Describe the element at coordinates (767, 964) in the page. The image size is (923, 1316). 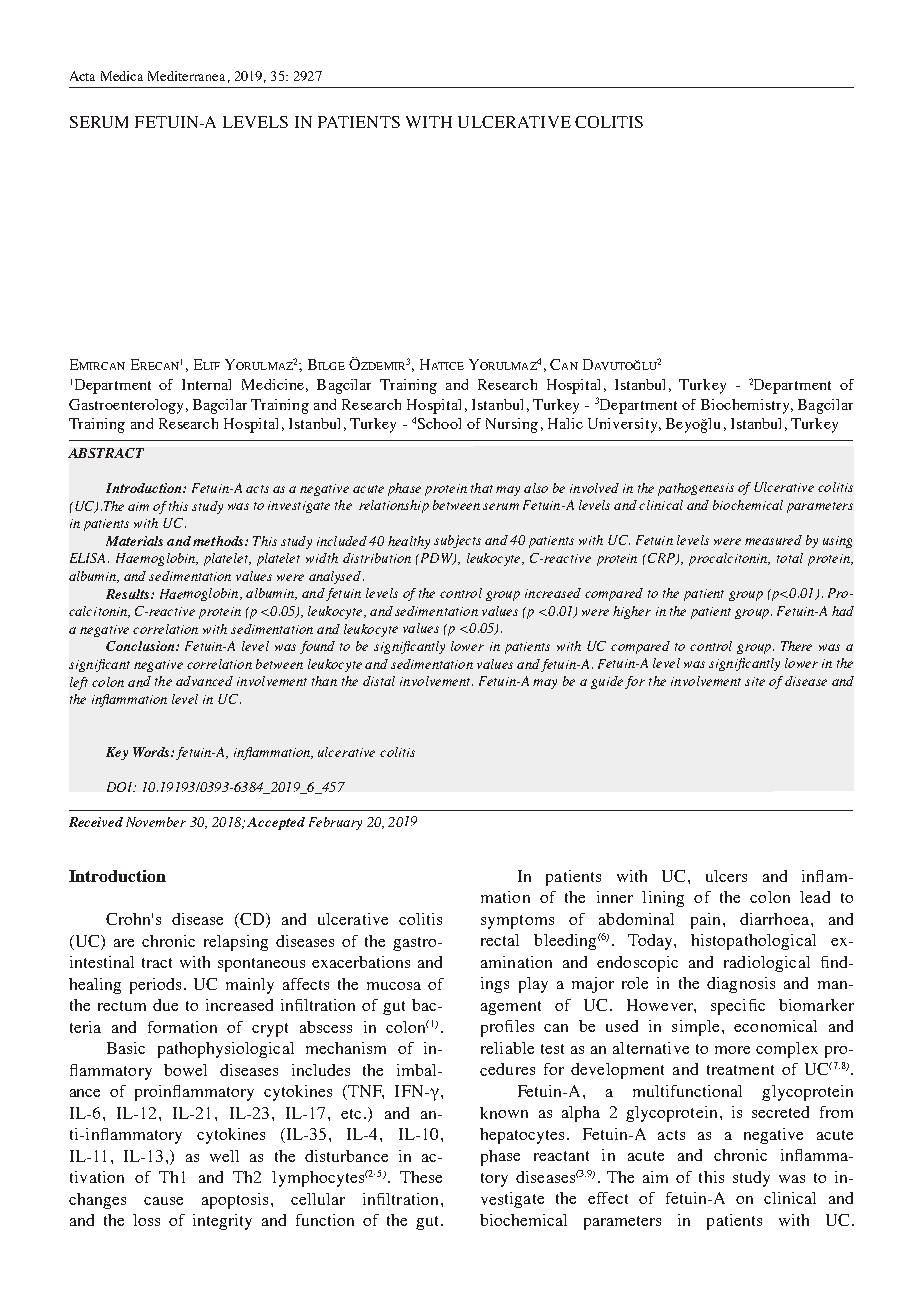
I see `radiological` at that location.
